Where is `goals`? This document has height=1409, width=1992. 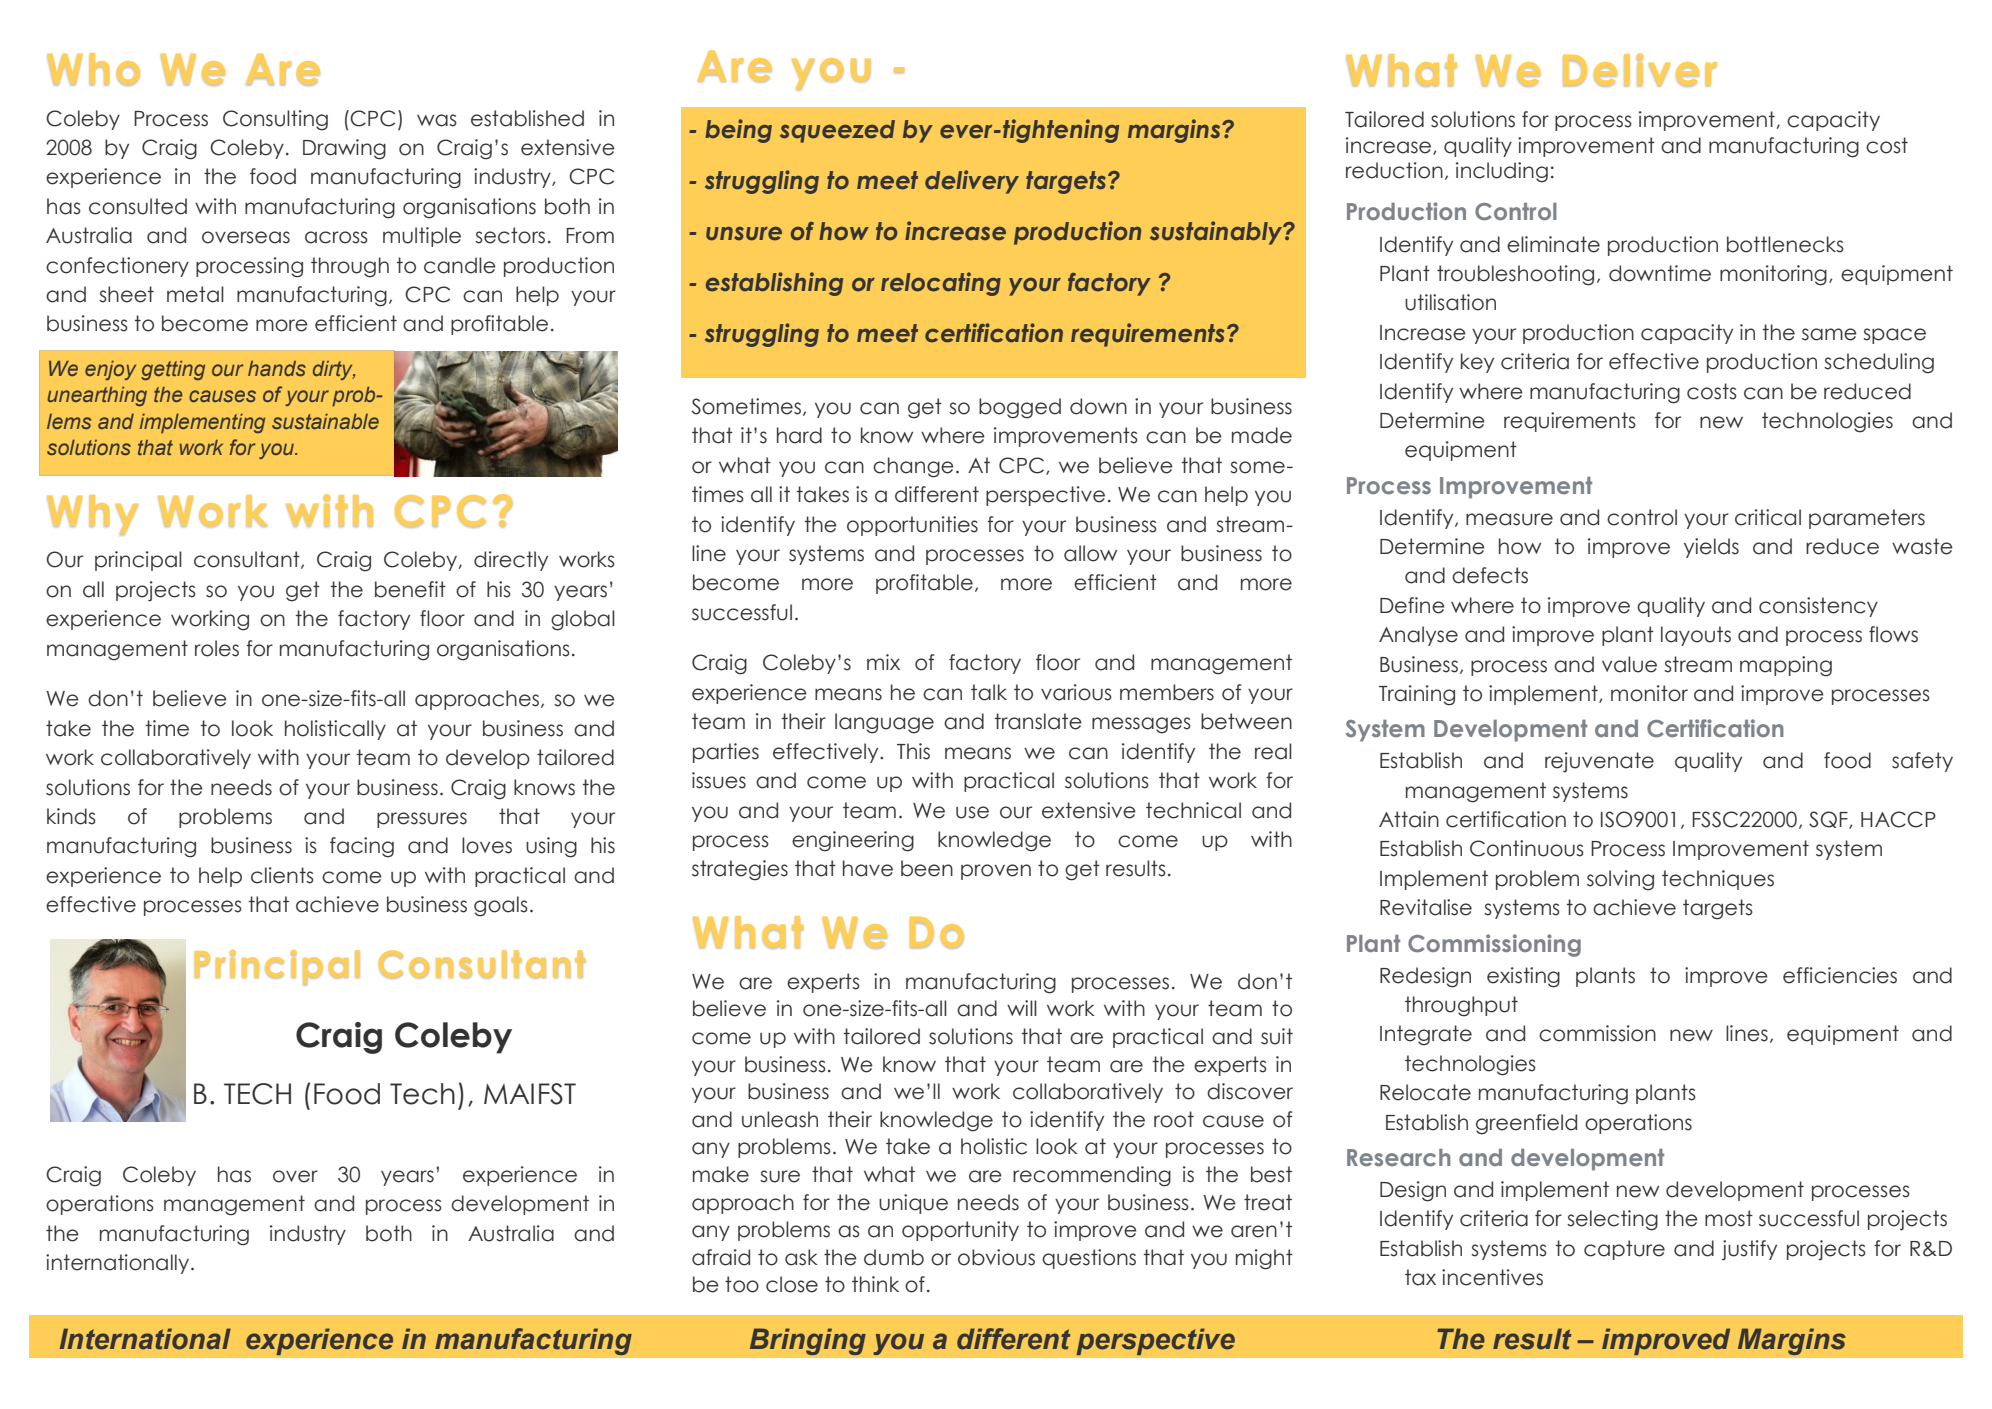 goals is located at coordinates (501, 906).
